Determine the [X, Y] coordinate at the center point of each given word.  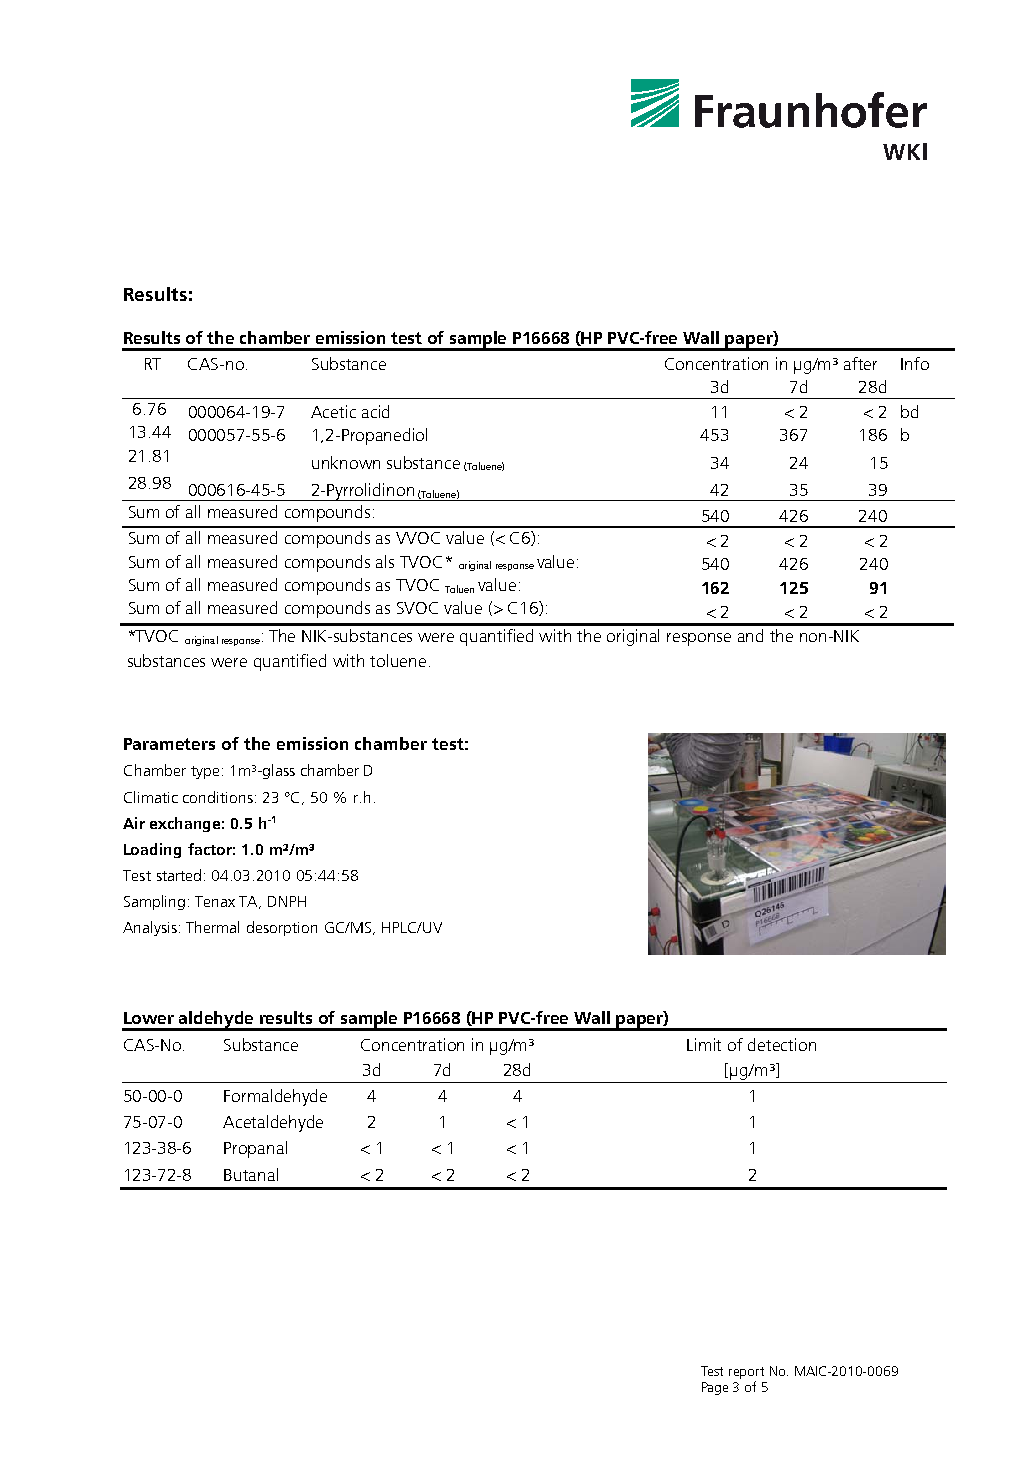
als [385, 561]
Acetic [333, 411]
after [860, 363]
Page [715, 1388]
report [746, 1373]
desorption [282, 928]
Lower [149, 1018]
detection [782, 1044]
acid [375, 411]
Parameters [169, 744]
